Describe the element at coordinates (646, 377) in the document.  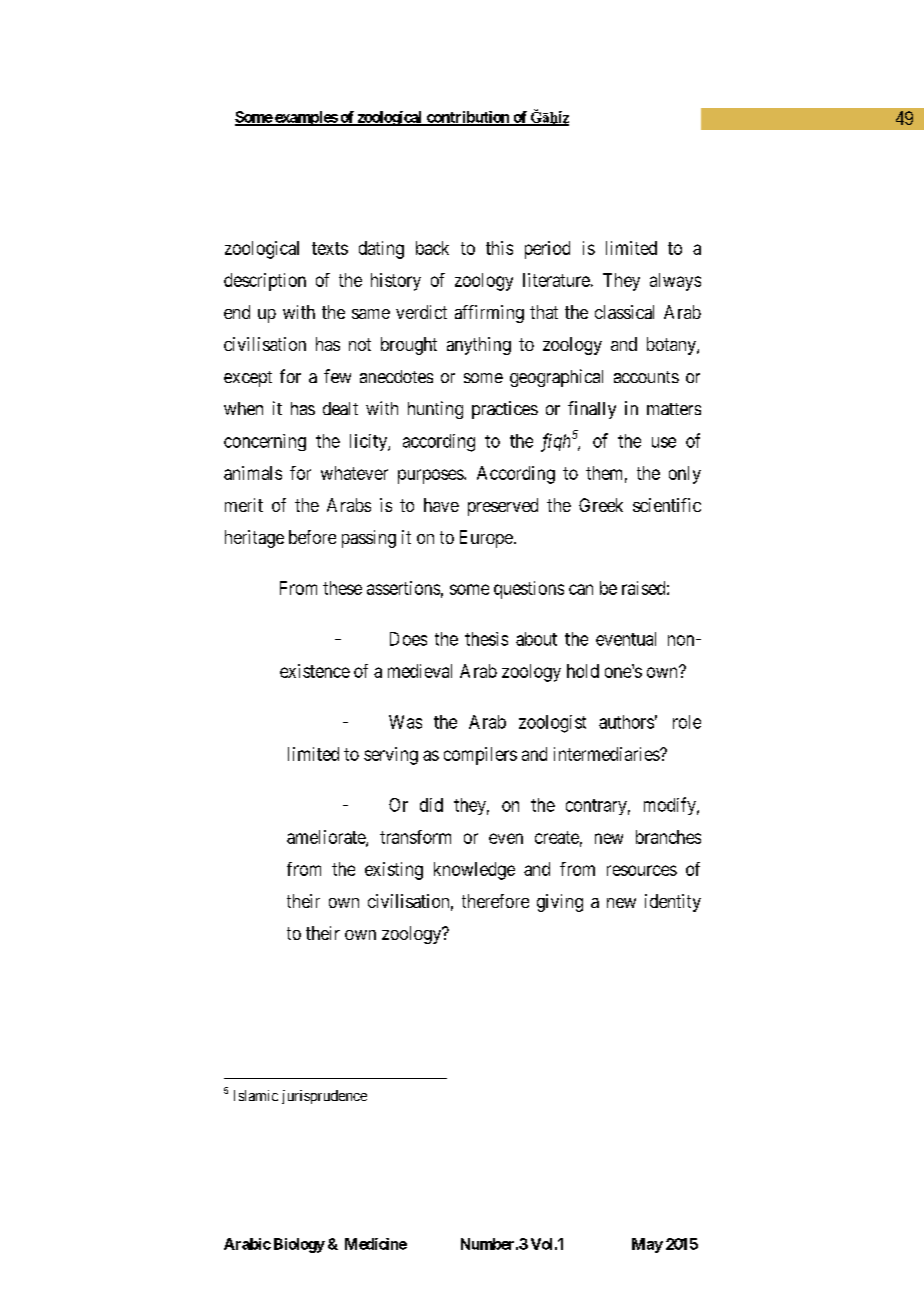
I see `accounts` at that location.
